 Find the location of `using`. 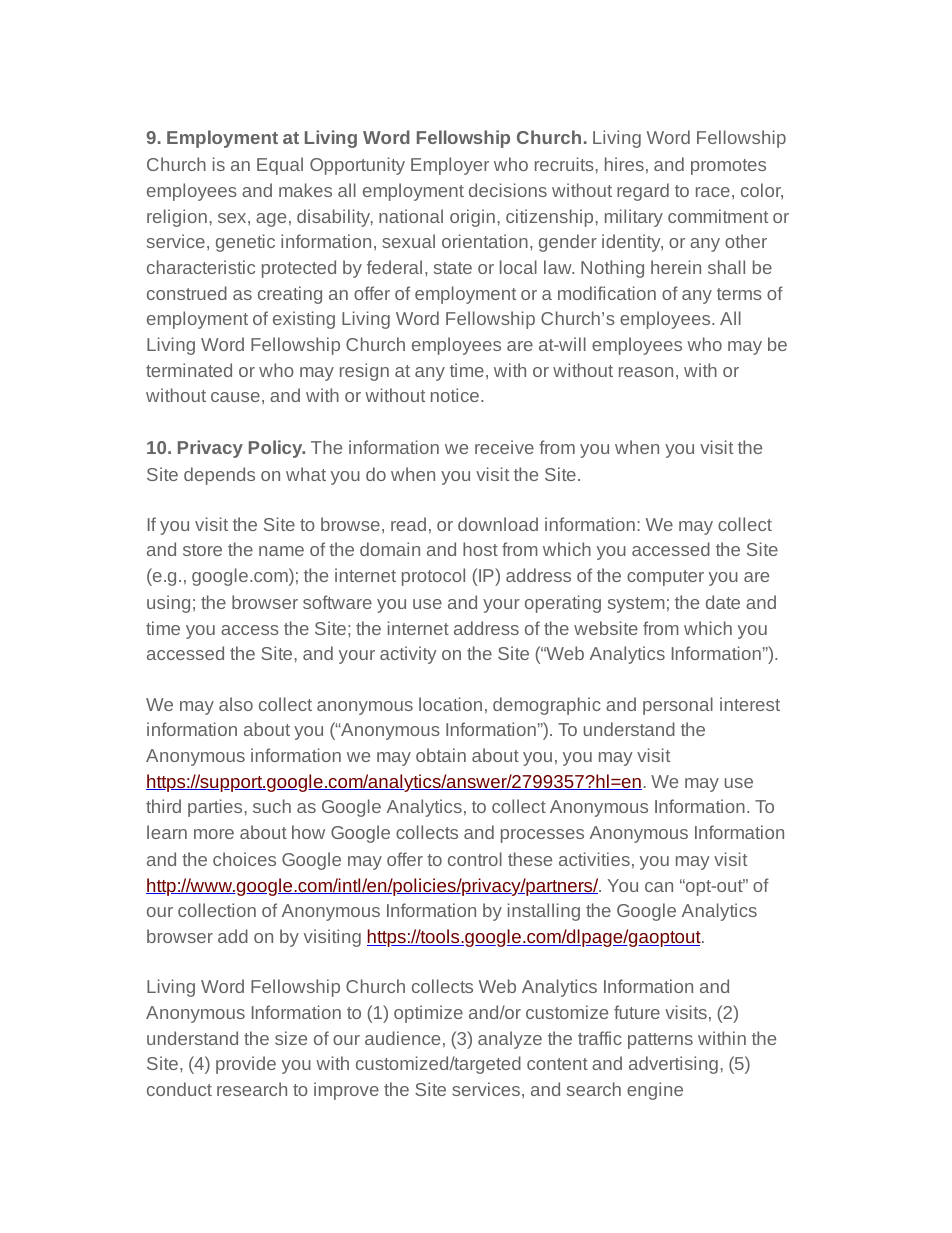

using is located at coordinates (168, 604).
